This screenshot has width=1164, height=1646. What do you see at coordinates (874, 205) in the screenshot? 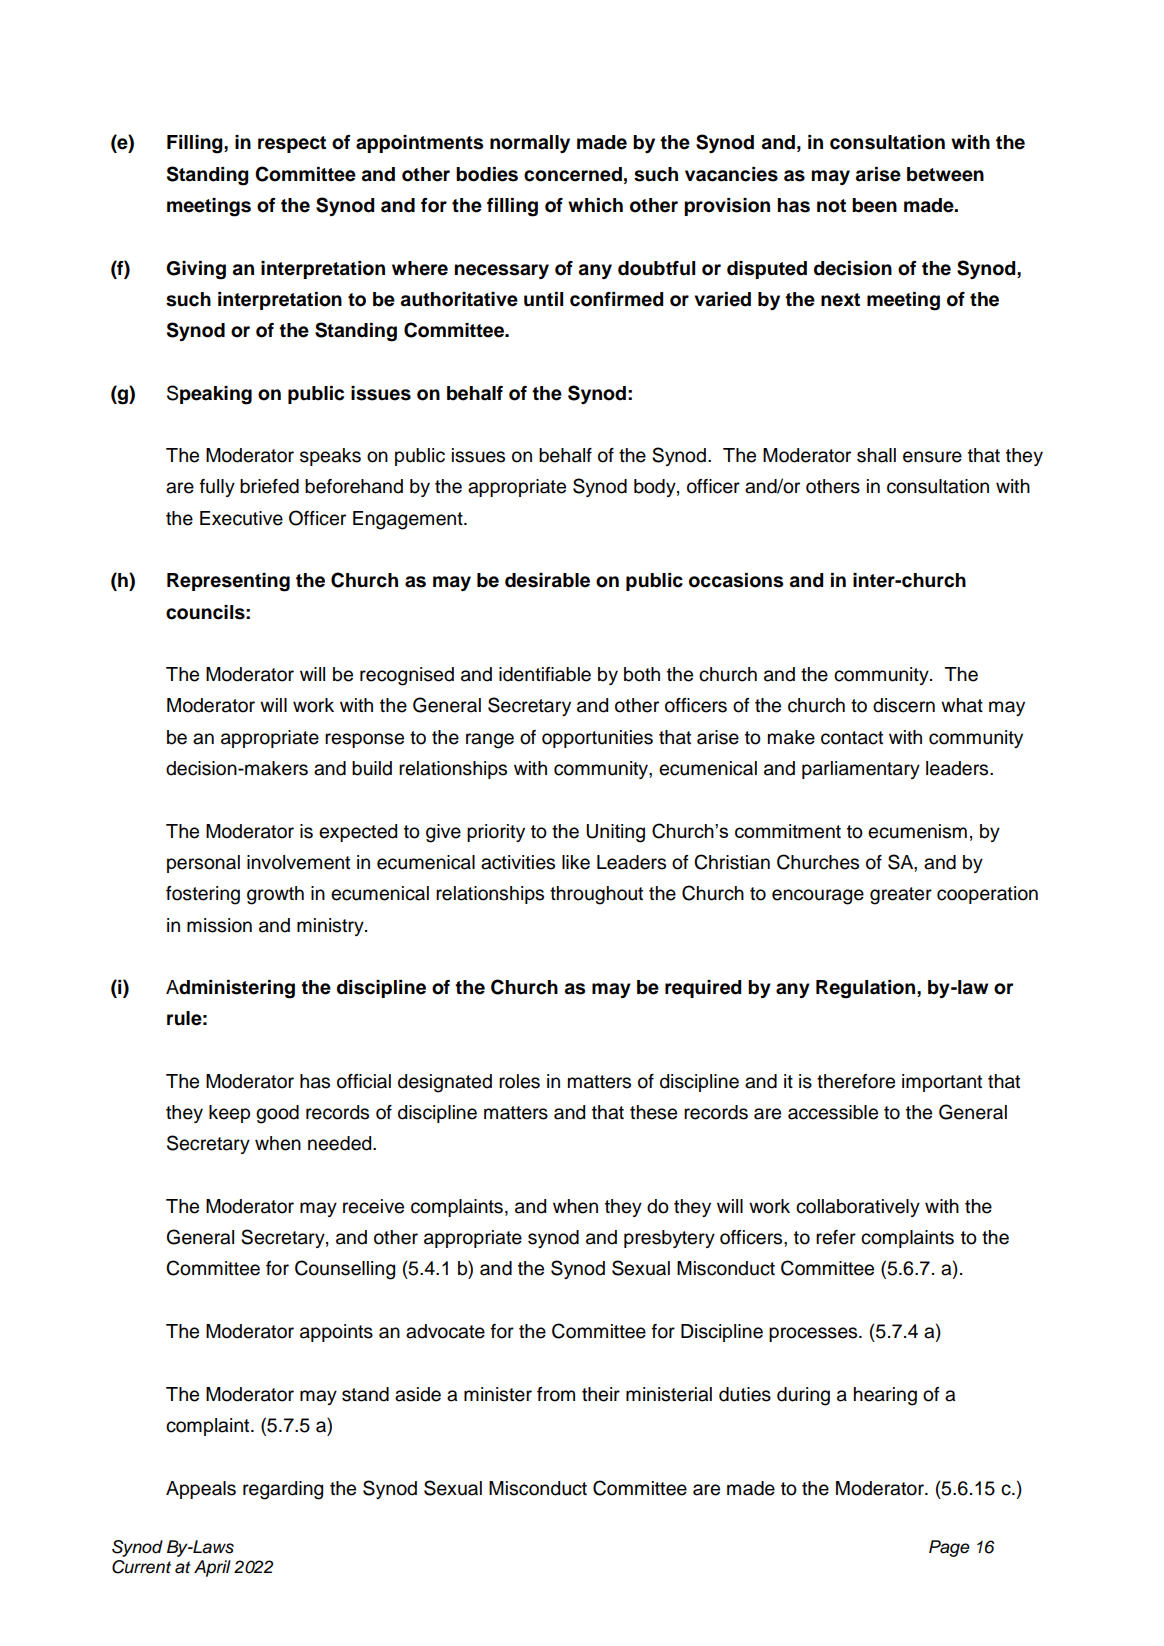
I see `been` at bounding box center [874, 205].
